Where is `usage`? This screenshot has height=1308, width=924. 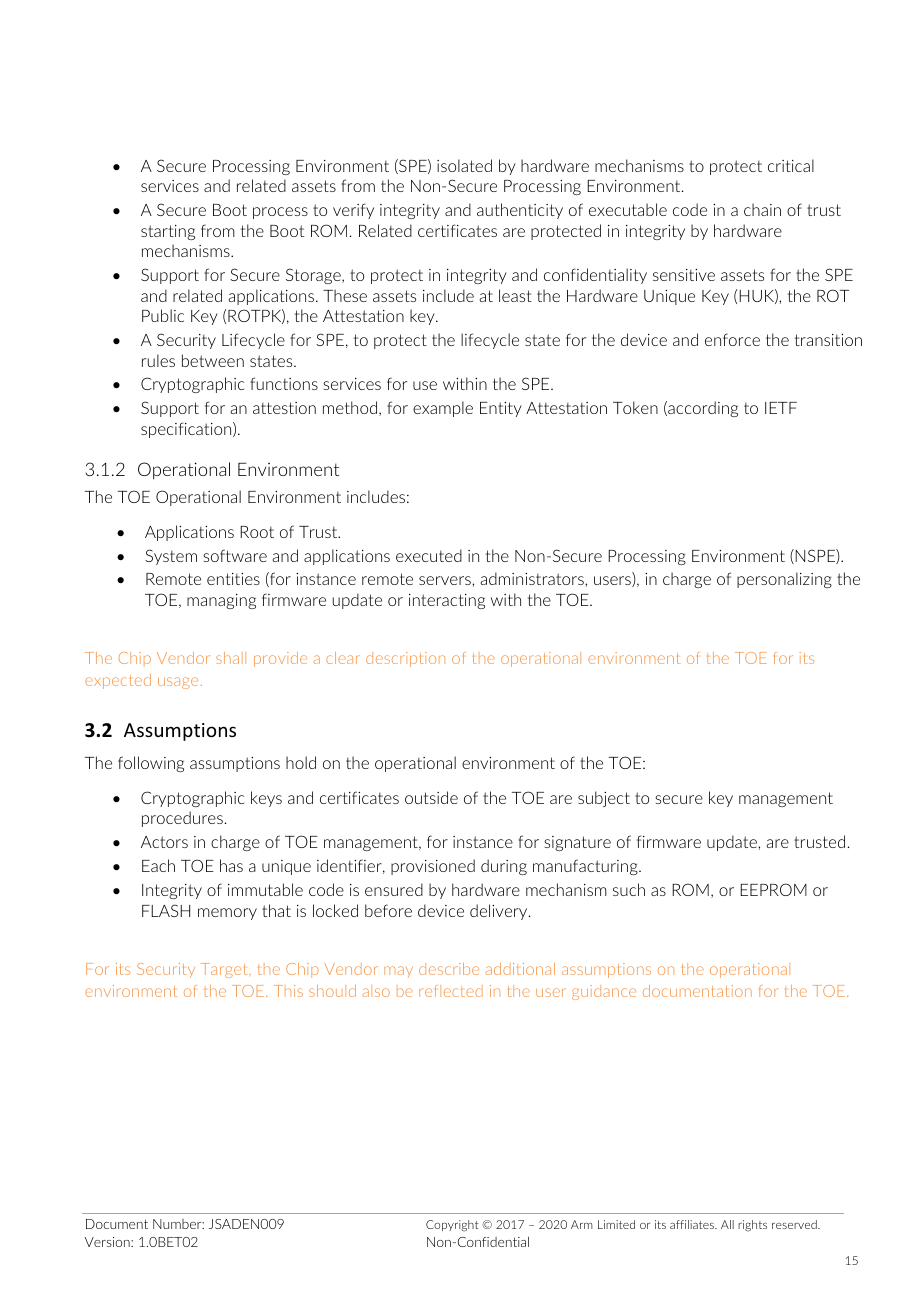 usage is located at coordinates (178, 683).
